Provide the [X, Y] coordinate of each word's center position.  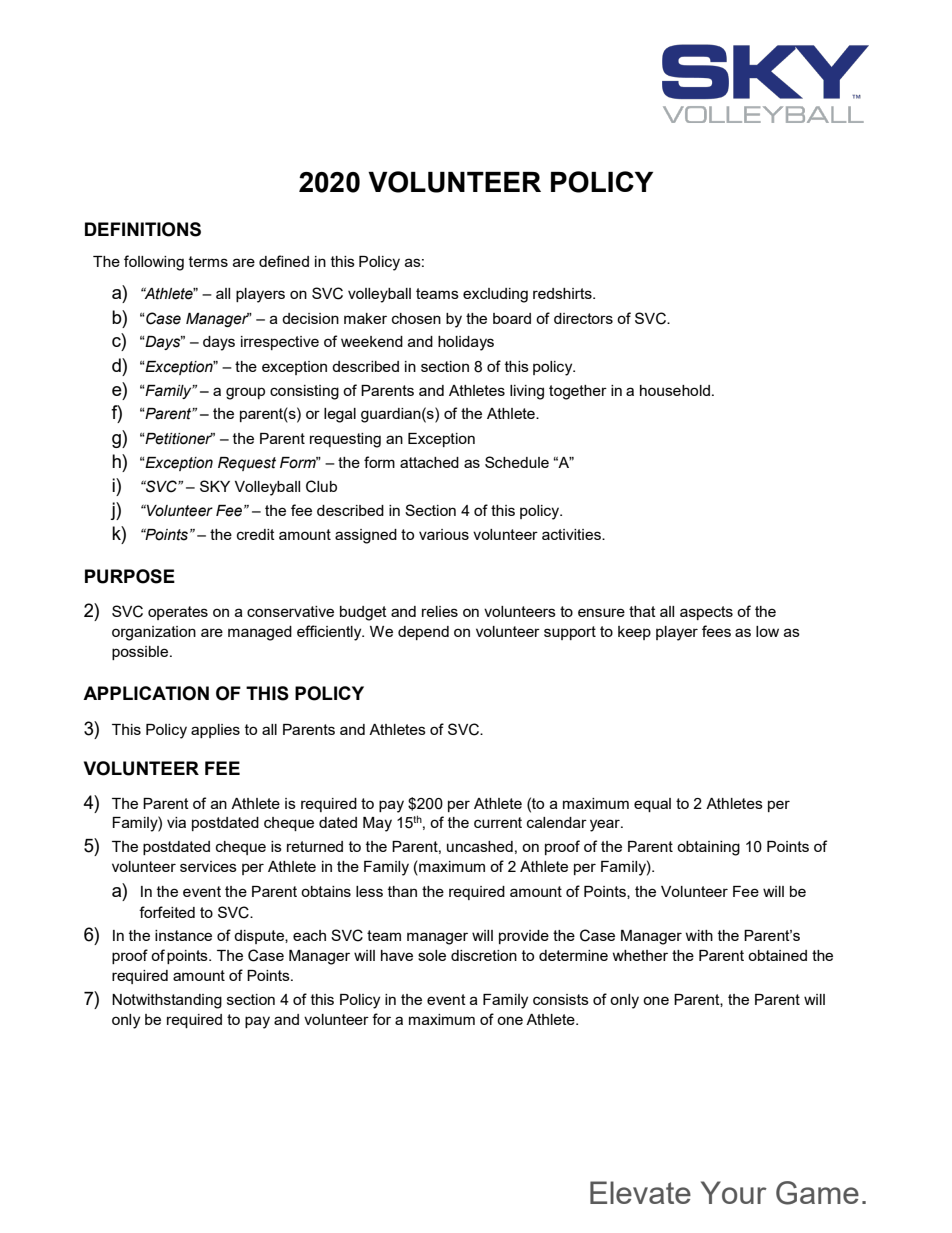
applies [215, 731]
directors [583, 318]
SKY [215, 486]
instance [183, 935]
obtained [777, 955]
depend [423, 633]
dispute [260, 937]
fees [716, 631]
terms [208, 261]
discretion [484, 955]
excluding [495, 295]
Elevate [640, 1192]
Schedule [517, 462]
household [675, 390]
